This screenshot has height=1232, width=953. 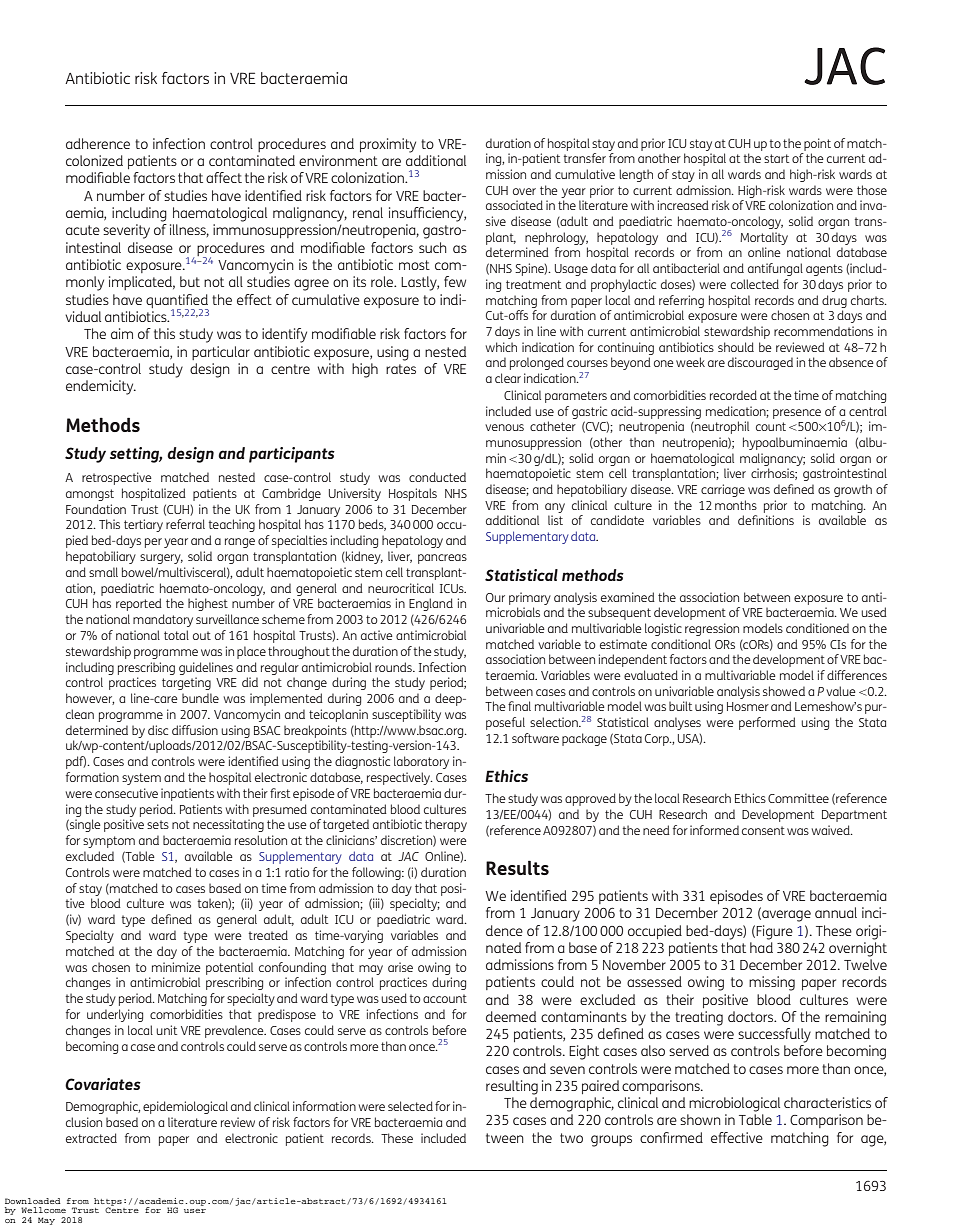 What do you see at coordinates (776, 158) in the screenshot?
I see `start` at bounding box center [776, 158].
